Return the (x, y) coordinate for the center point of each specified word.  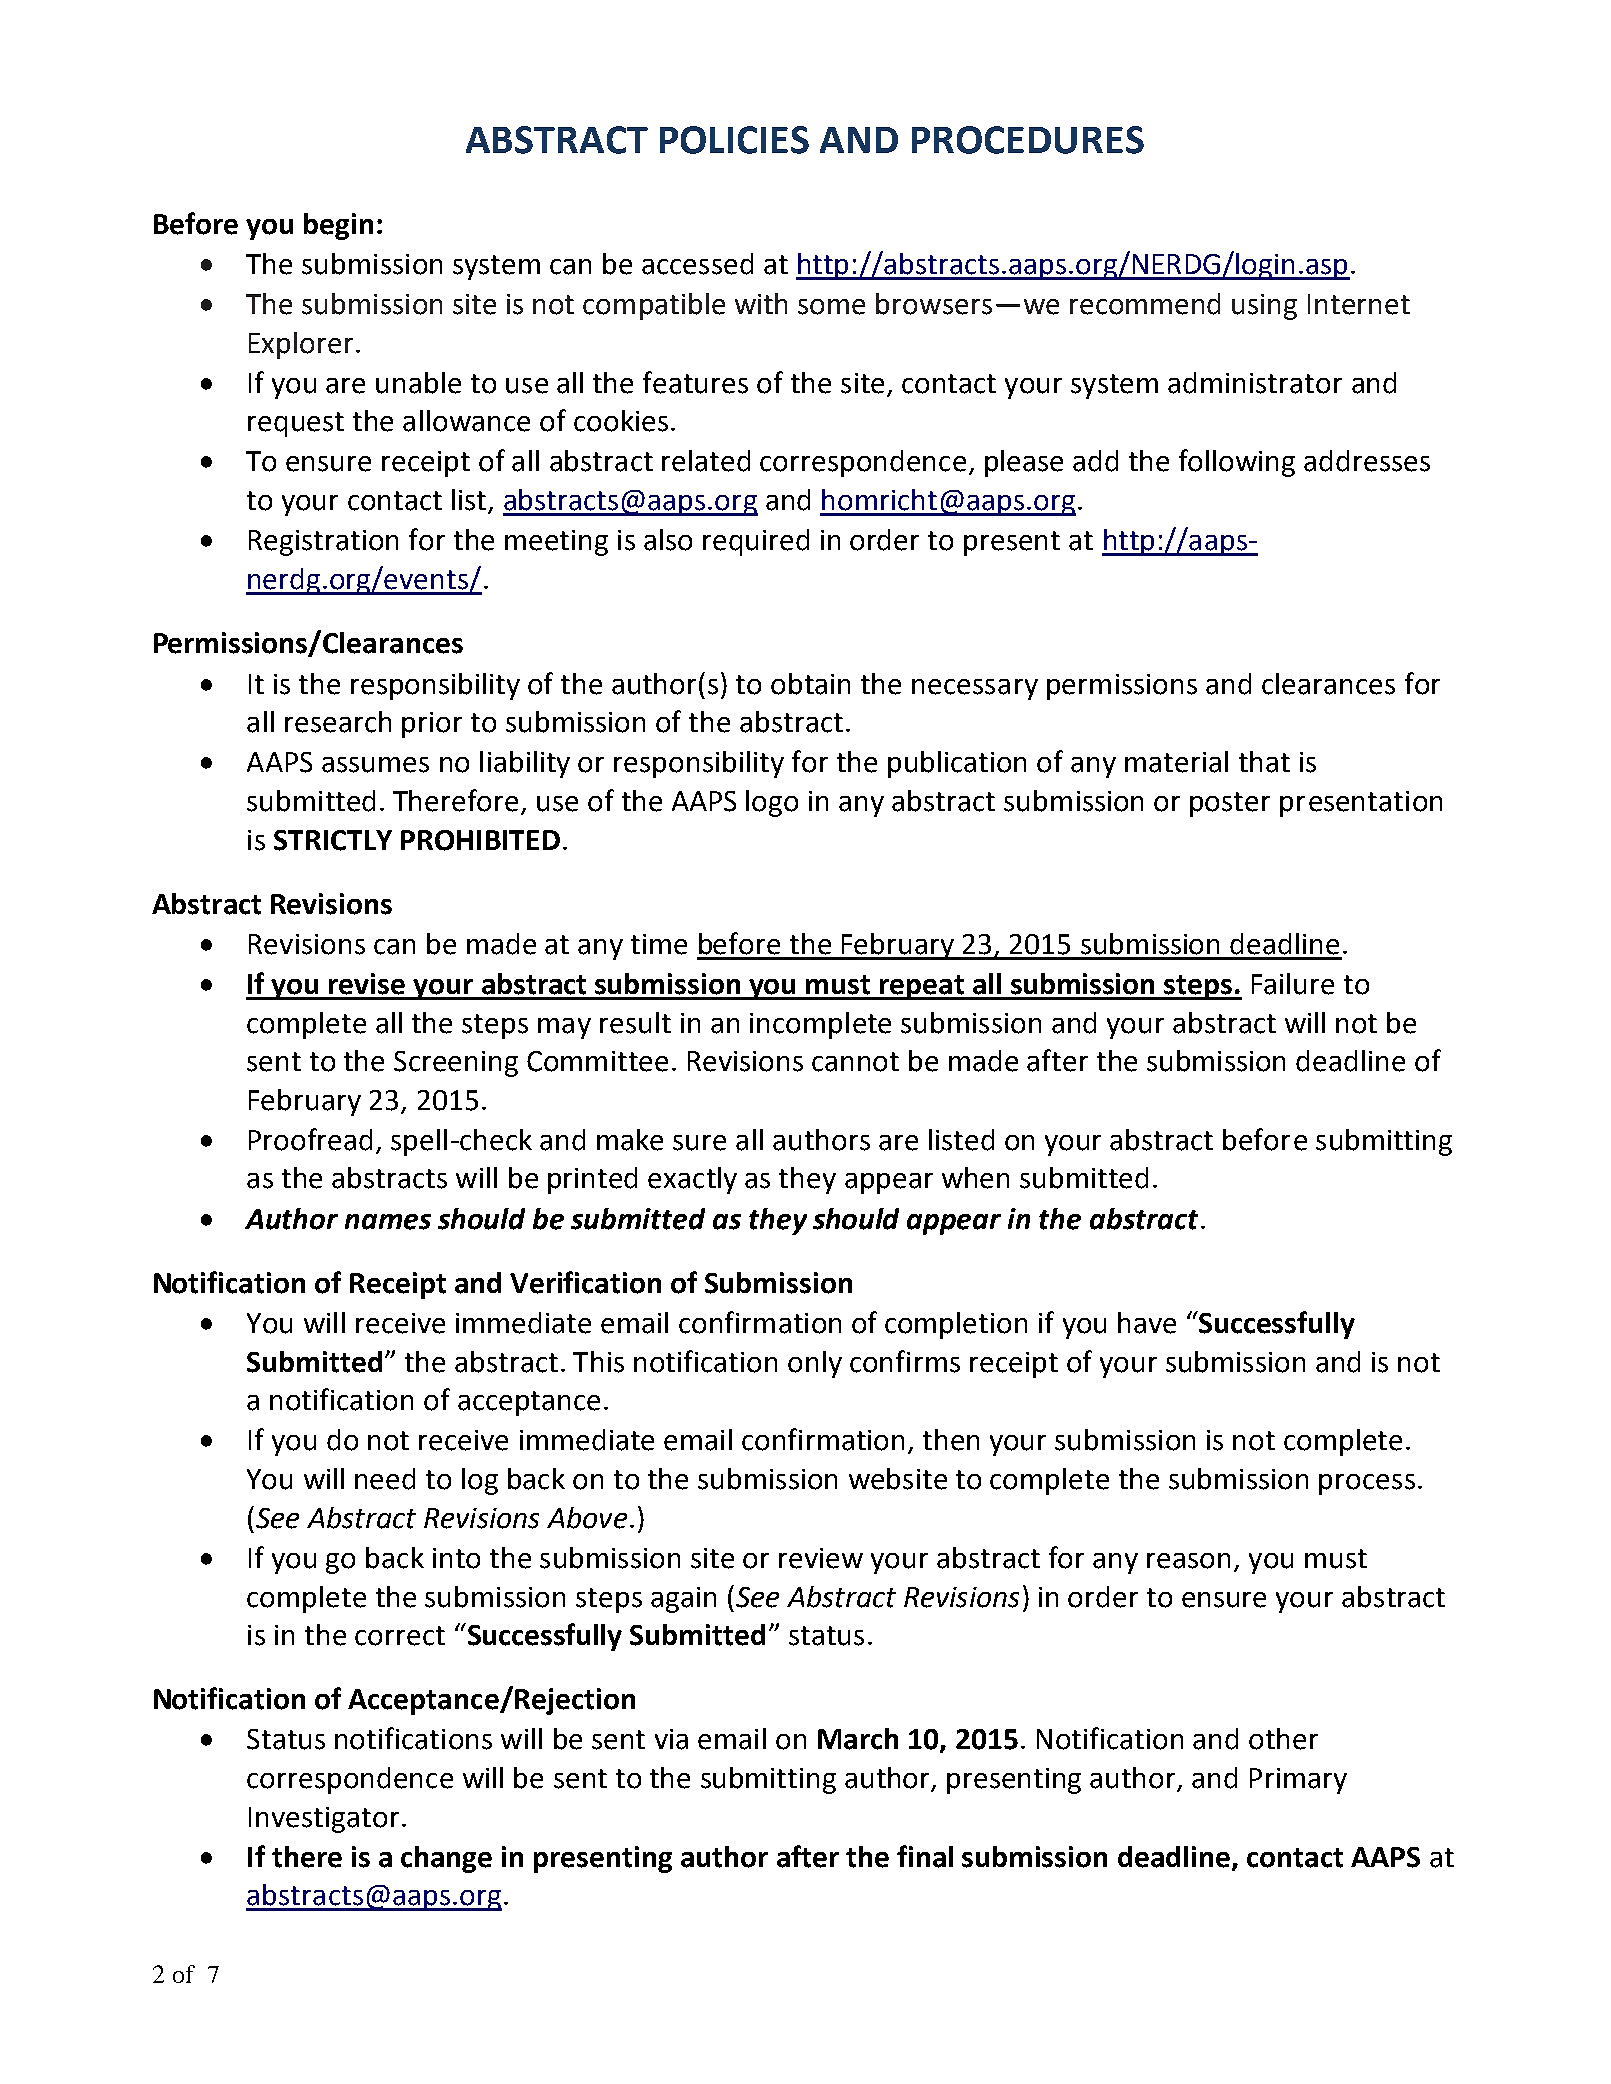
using (1264, 307)
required (756, 542)
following (1237, 463)
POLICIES (734, 140)
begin (338, 226)
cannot (855, 1062)
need (385, 1479)
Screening (456, 1064)
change (446, 1859)
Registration (323, 543)
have (1147, 1323)
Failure (1293, 984)
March (858, 1739)
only (815, 1364)
